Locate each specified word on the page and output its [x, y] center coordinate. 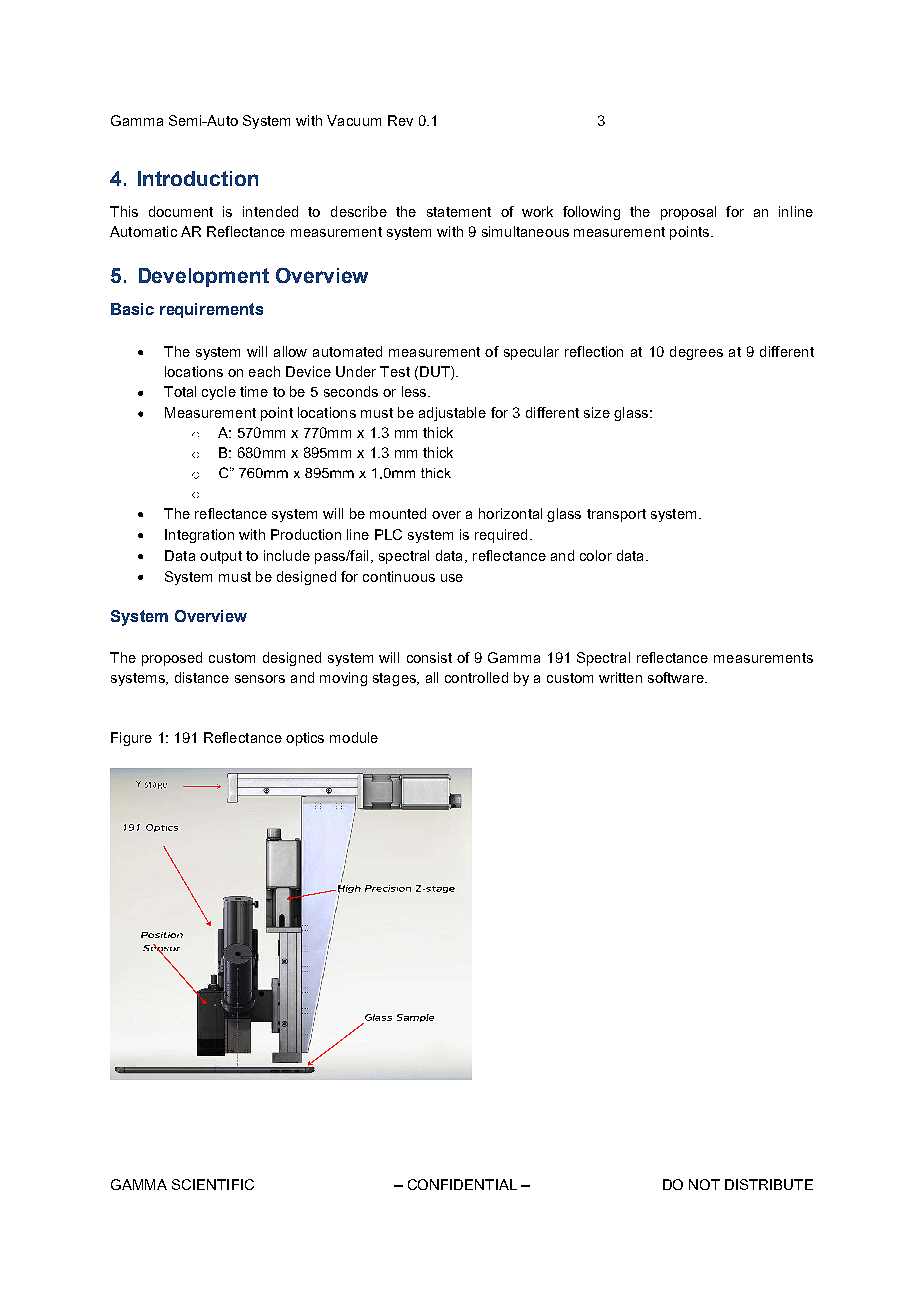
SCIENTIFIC [213, 1184]
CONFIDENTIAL [462, 1184]
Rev [400, 120]
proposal [688, 213]
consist [429, 657]
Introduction [198, 178]
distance [202, 677]
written [620, 677]
